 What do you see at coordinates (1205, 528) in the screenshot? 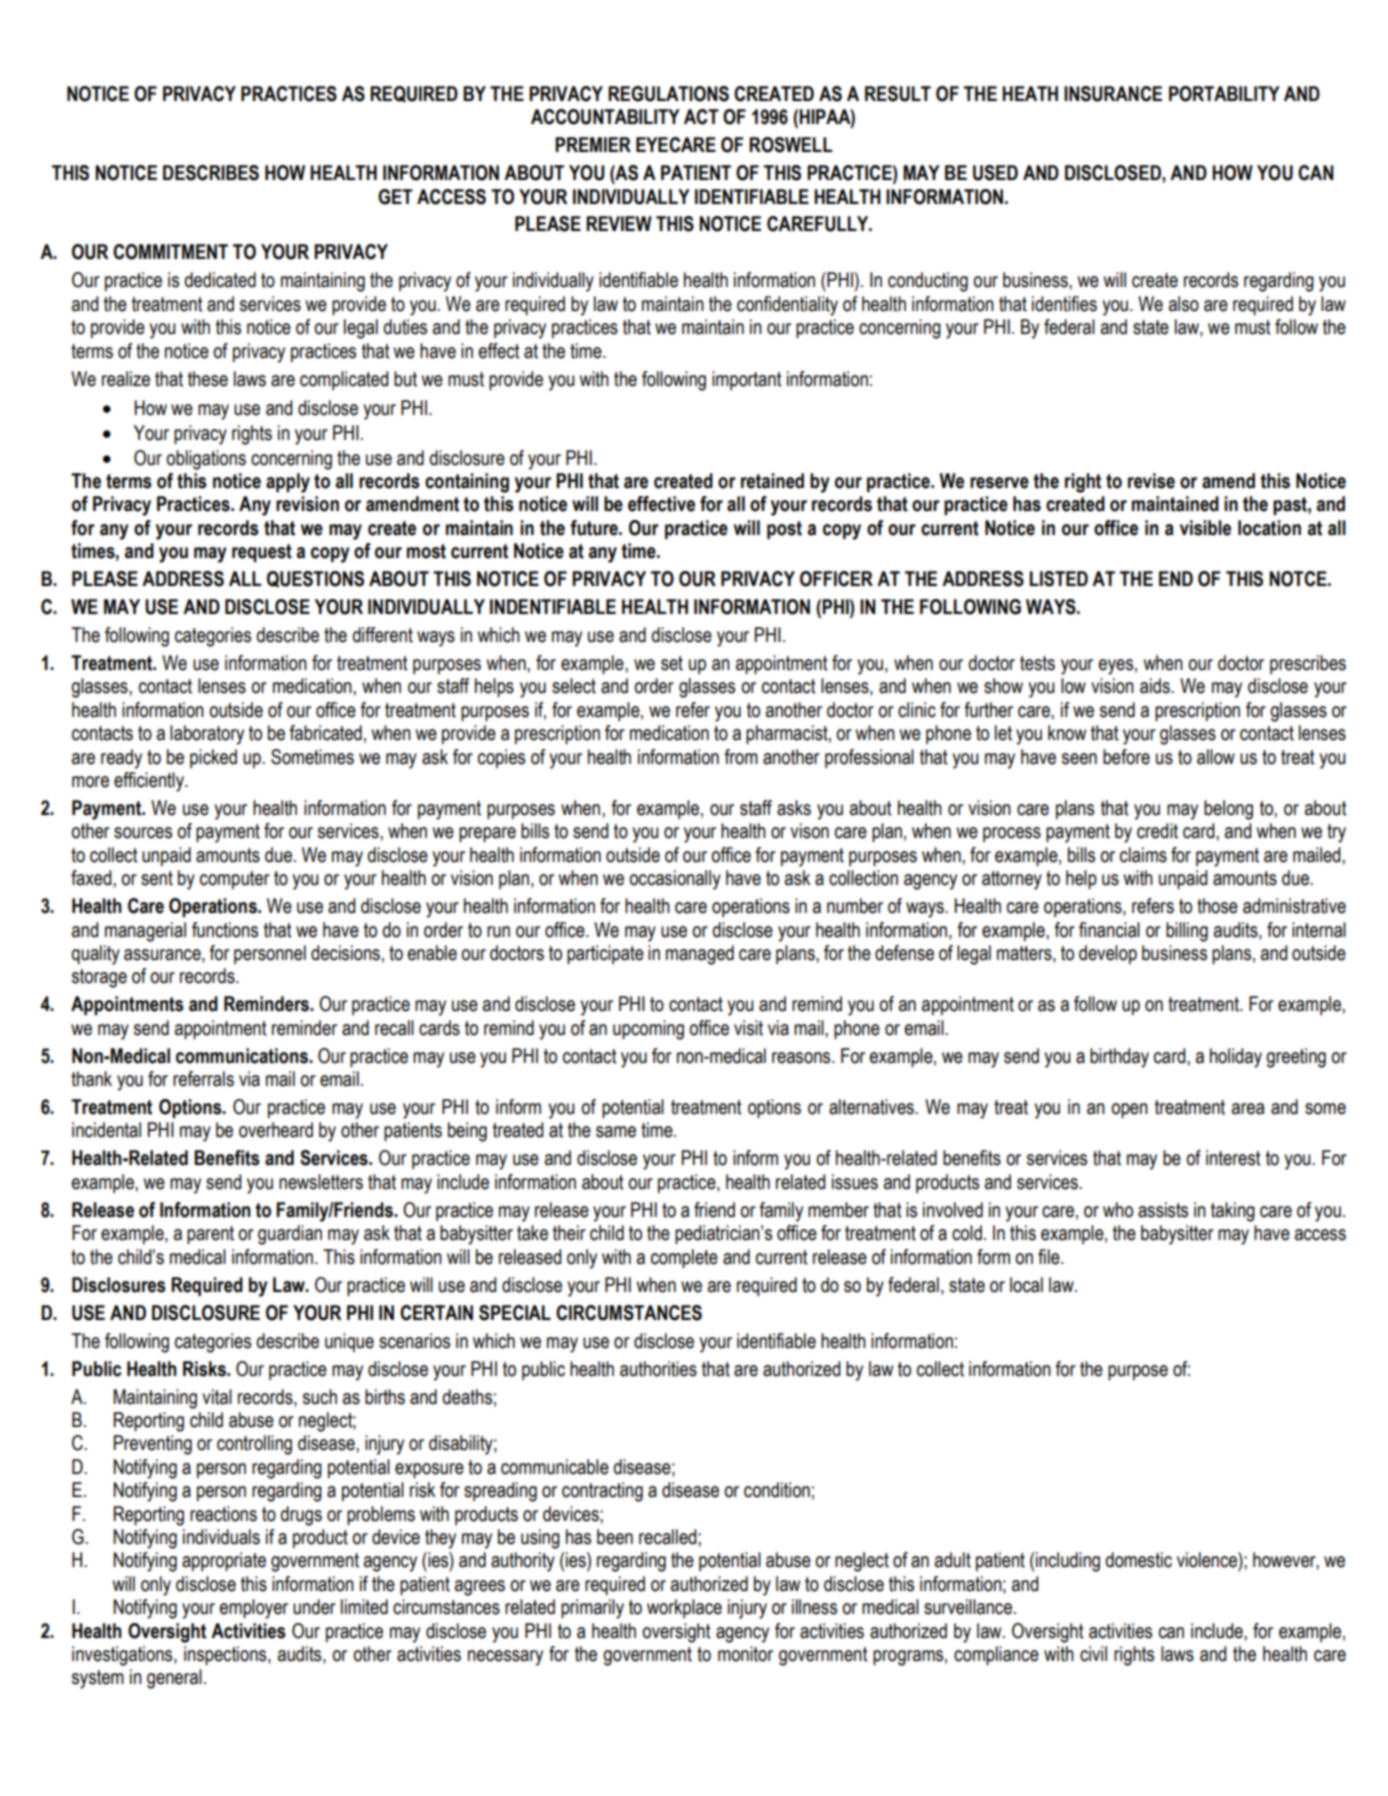
I see `visible` at bounding box center [1205, 528].
